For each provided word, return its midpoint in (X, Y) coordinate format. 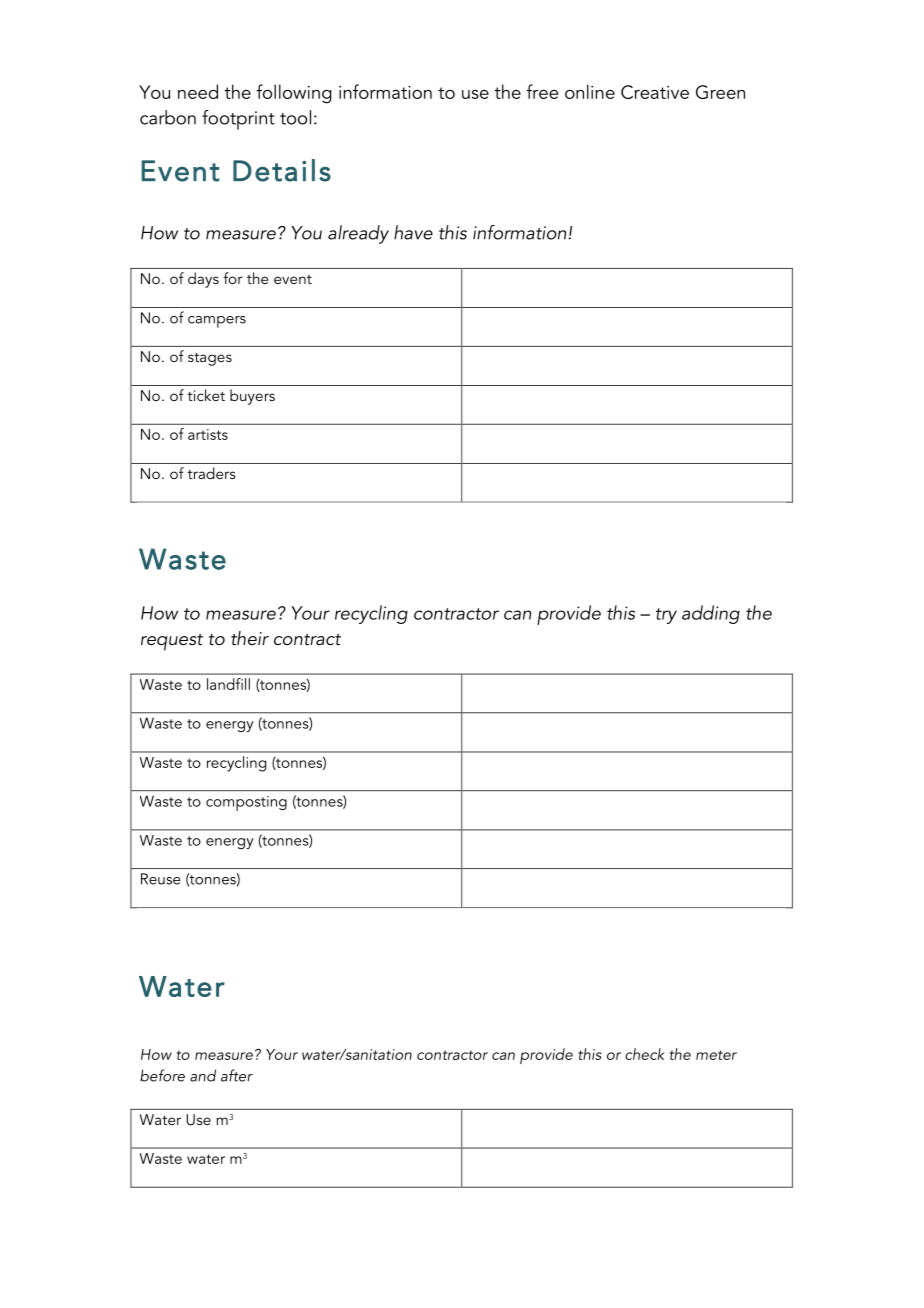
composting (246, 803)
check (645, 1054)
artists (208, 434)
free (542, 91)
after (237, 1075)
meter (716, 1055)
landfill (228, 684)
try (666, 616)
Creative (655, 92)
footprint (238, 120)
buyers (252, 397)
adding (711, 614)
